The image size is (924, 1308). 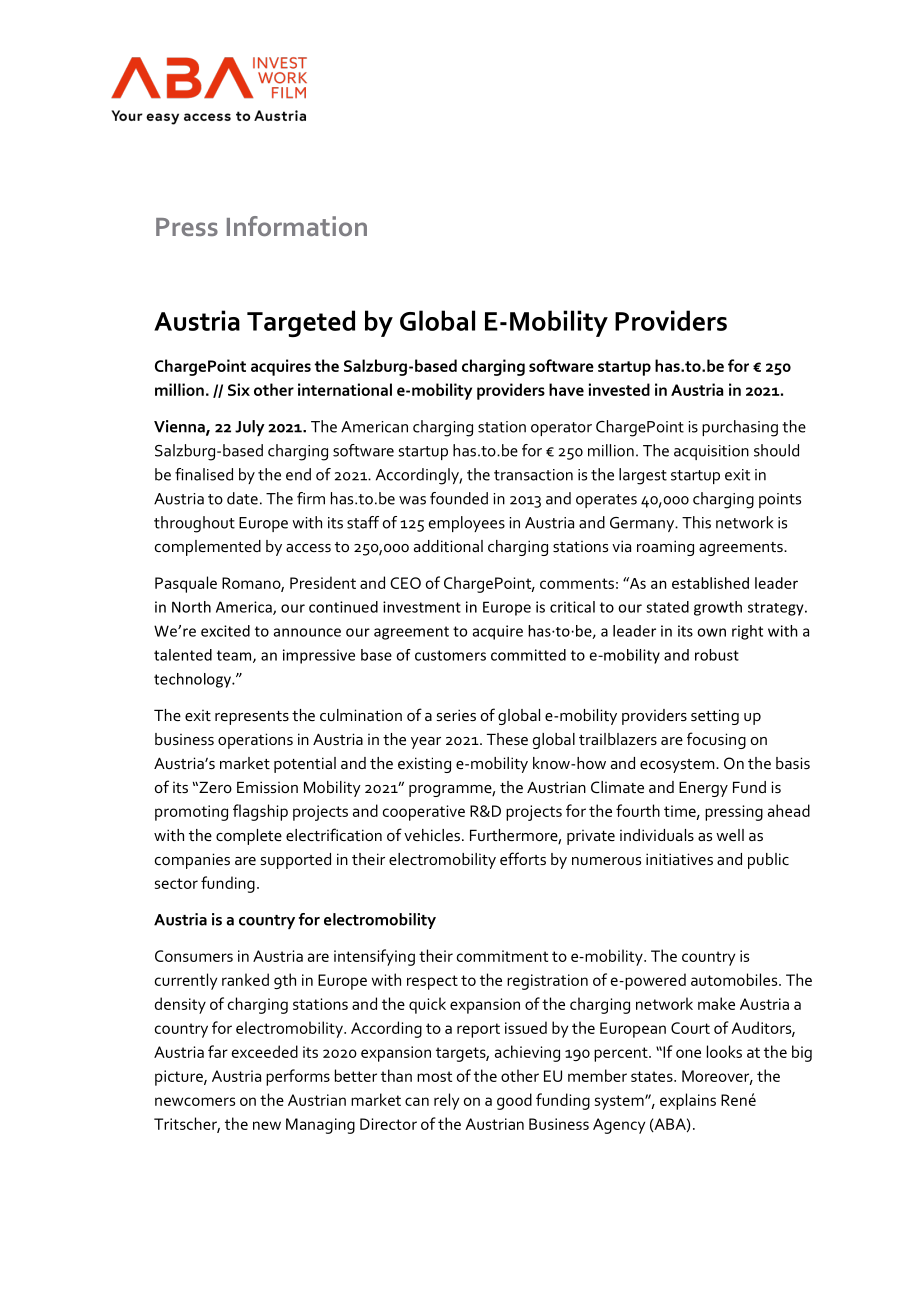 What do you see at coordinates (298, 1077) in the document?
I see `performs` at bounding box center [298, 1077].
